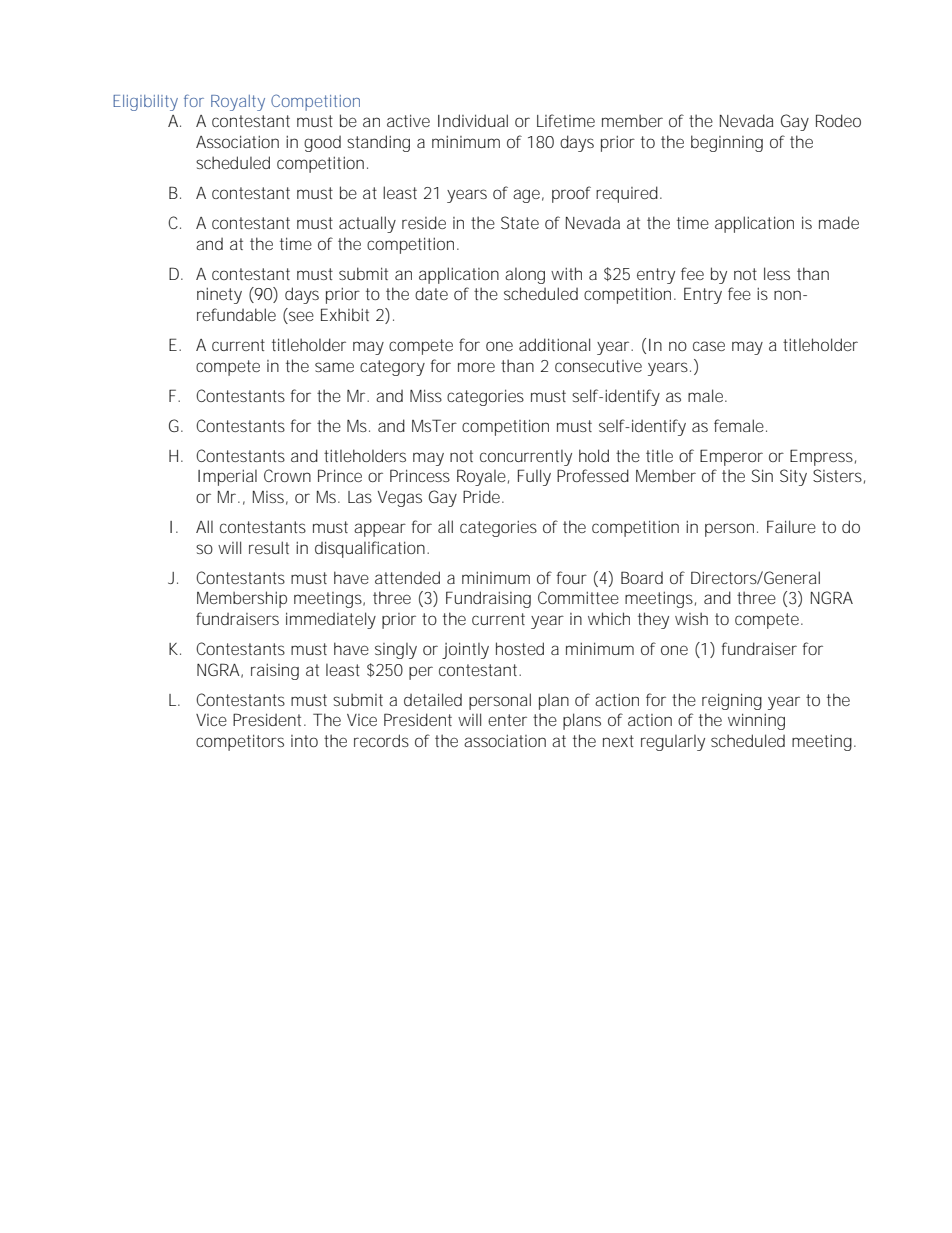  I want to click on competitors, so click(240, 742).
